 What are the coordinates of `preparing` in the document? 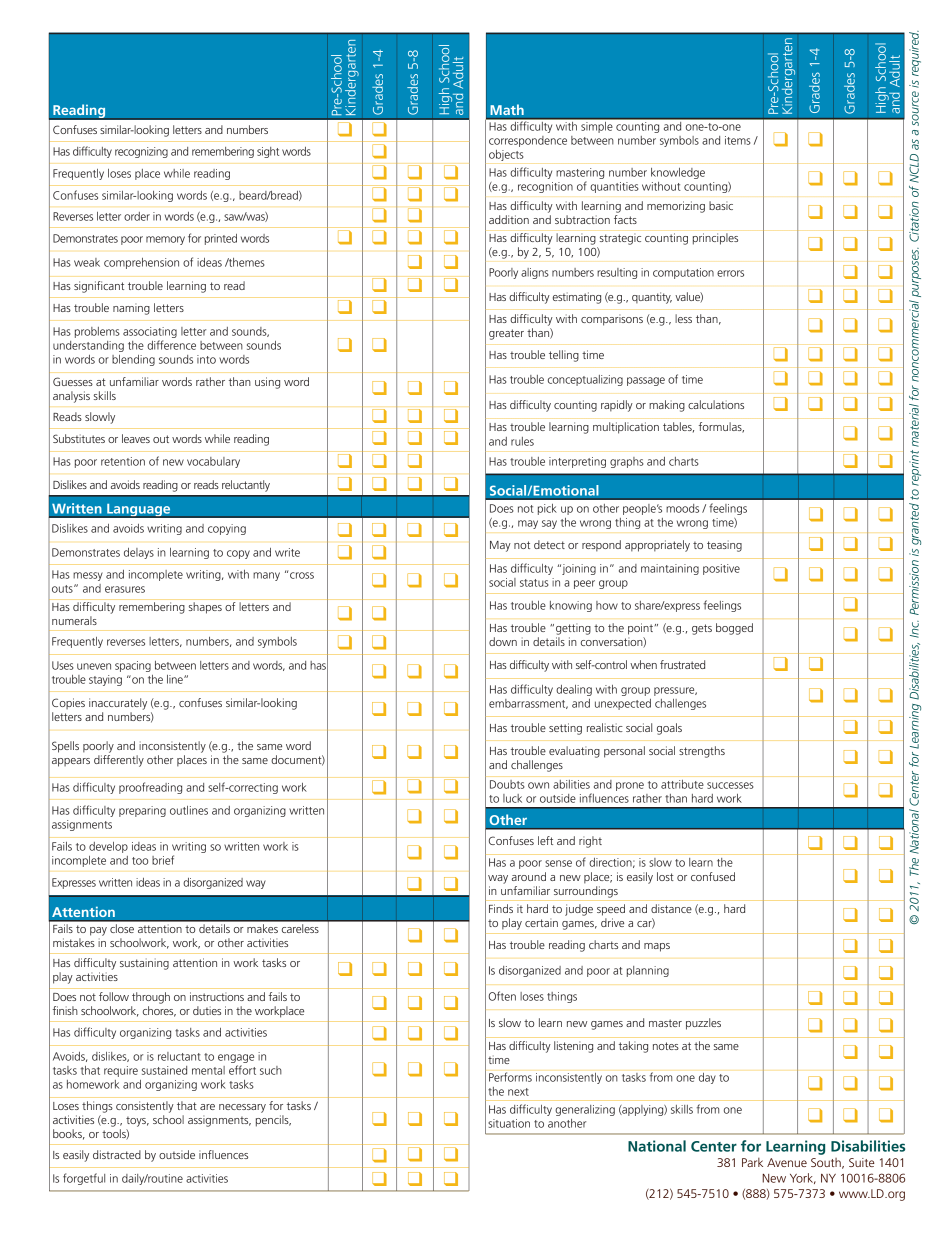 It's located at (142, 811).
